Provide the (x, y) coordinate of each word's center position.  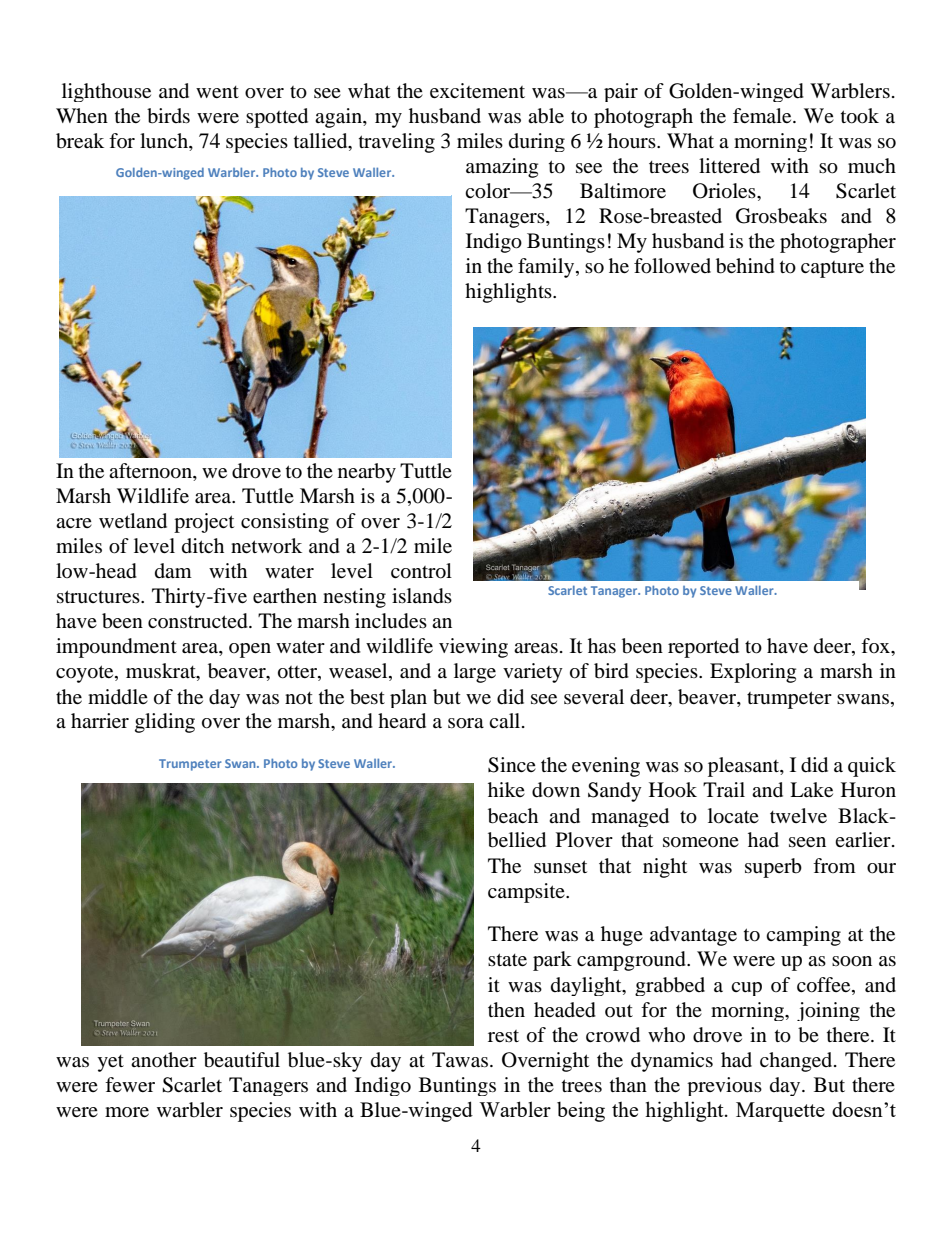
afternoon (151, 471)
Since (512, 765)
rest (503, 1036)
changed (797, 1062)
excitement (477, 90)
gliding (165, 723)
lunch (165, 142)
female (763, 115)
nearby (367, 473)
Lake (811, 789)
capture (832, 269)
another (164, 1059)
